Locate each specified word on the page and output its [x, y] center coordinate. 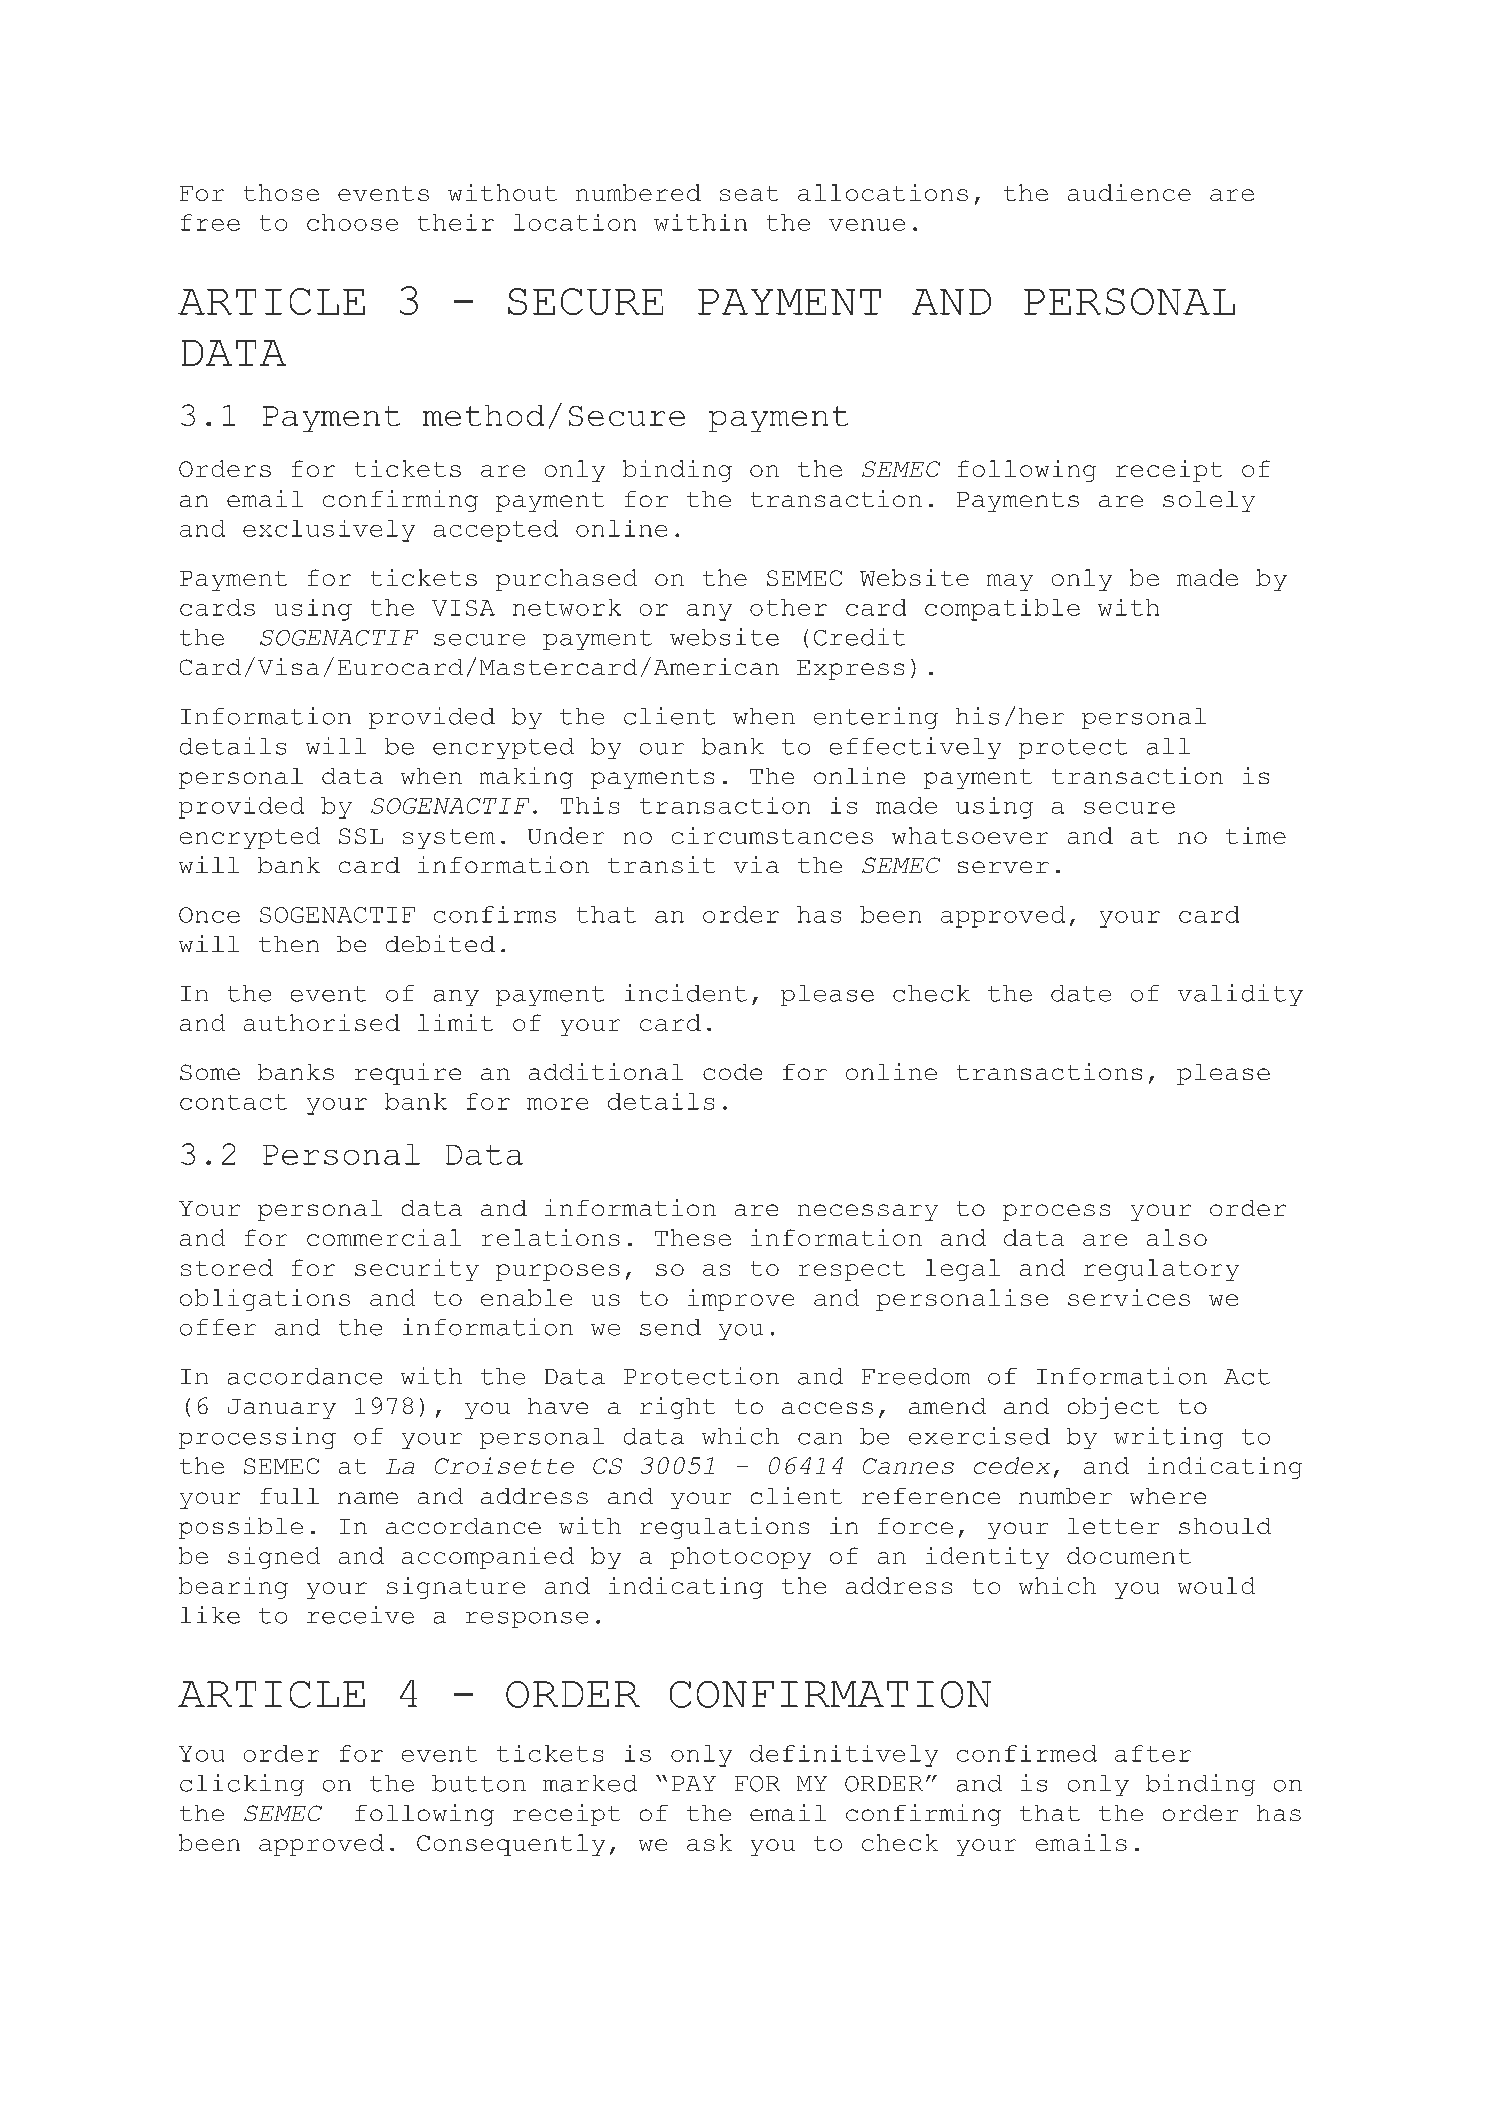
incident [686, 993]
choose [352, 222]
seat [749, 193]
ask [709, 1842]
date [1081, 993]
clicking [242, 1785]
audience [1129, 192]
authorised [322, 1022]
